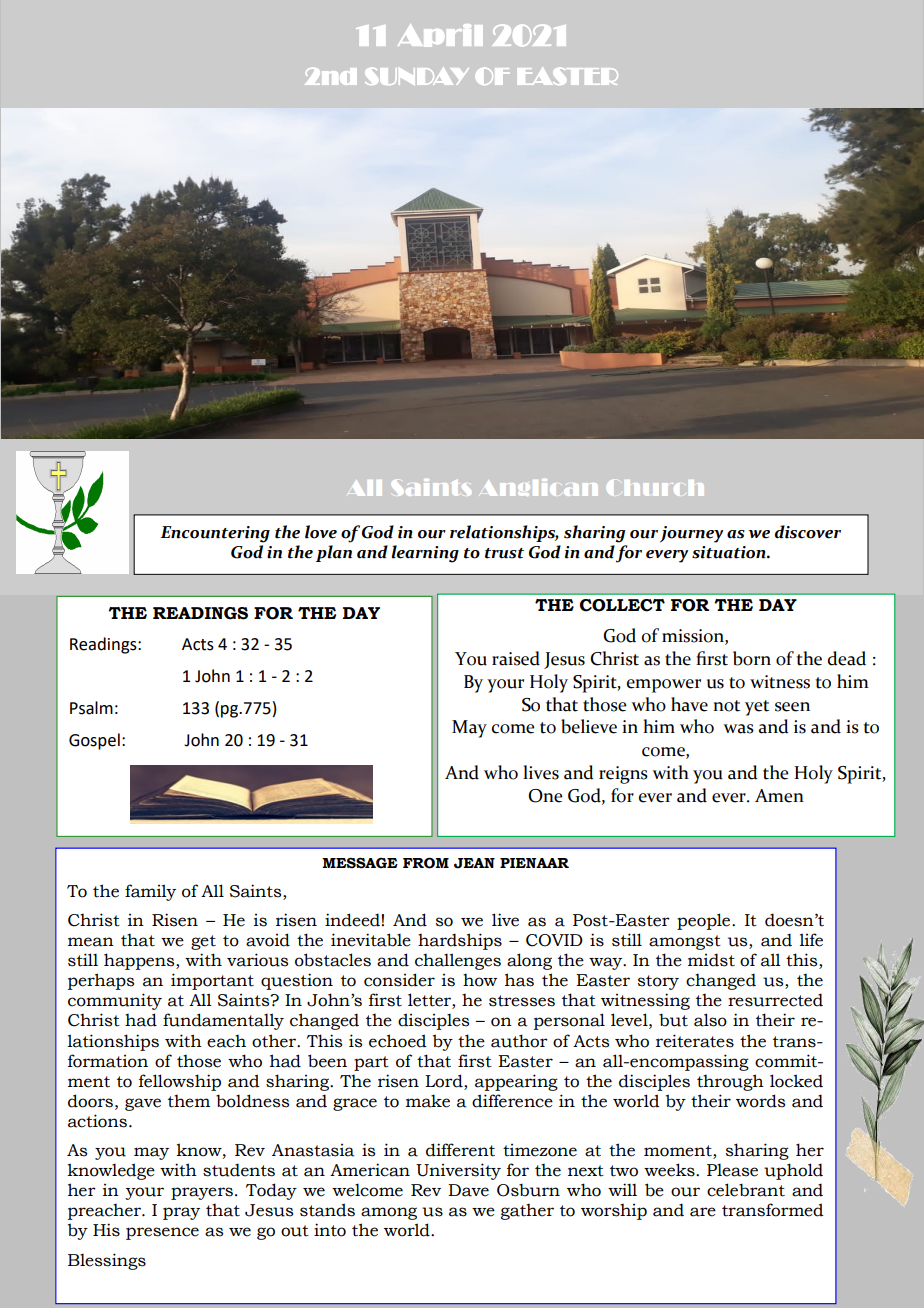  What do you see at coordinates (440, 35) in the document?
I see `April` at bounding box center [440, 35].
